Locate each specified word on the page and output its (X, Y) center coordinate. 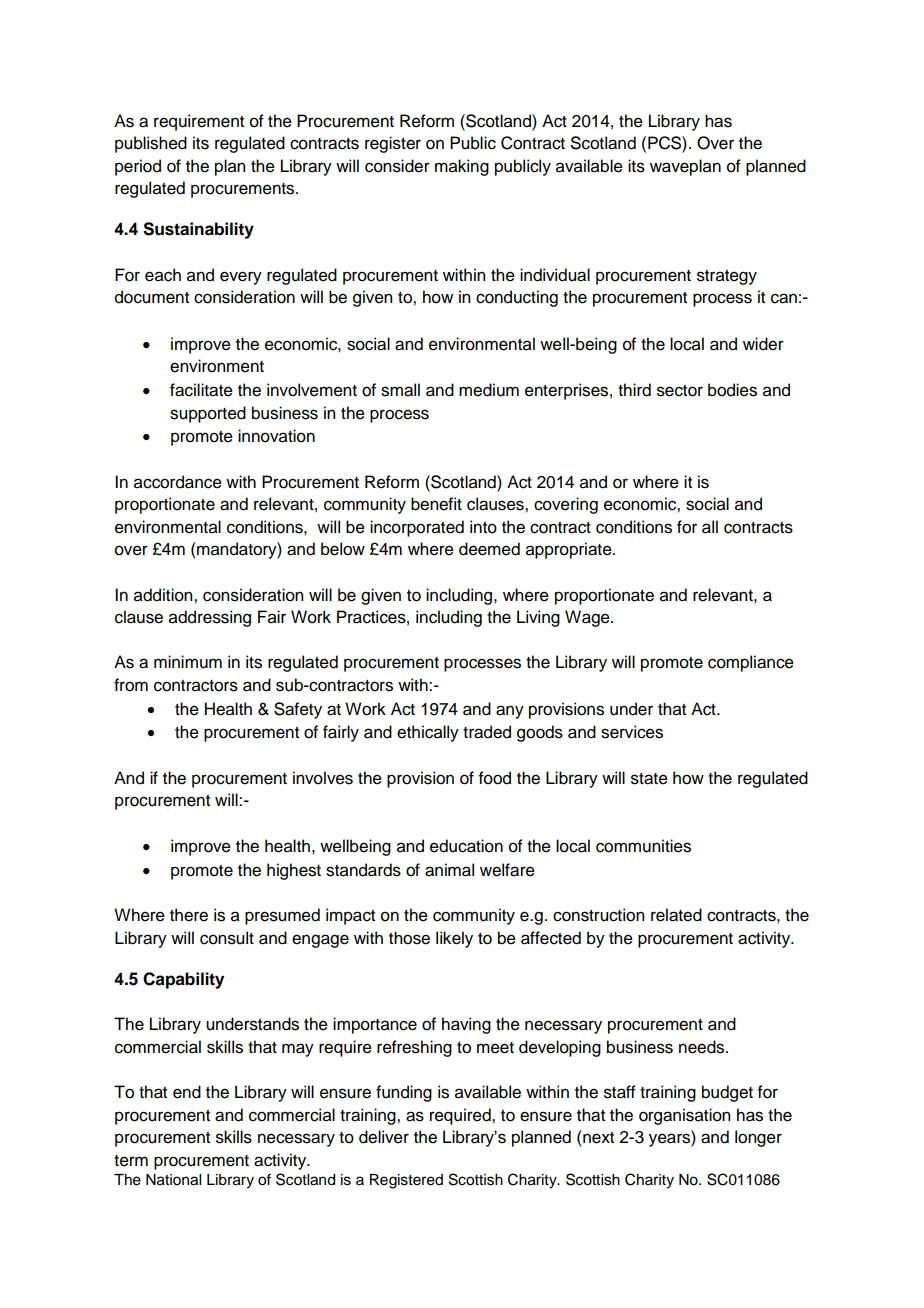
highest (294, 871)
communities (643, 846)
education (466, 846)
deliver (384, 1137)
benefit (436, 504)
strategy (727, 277)
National (173, 1180)
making (462, 167)
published (151, 144)
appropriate (570, 550)
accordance (178, 482)
